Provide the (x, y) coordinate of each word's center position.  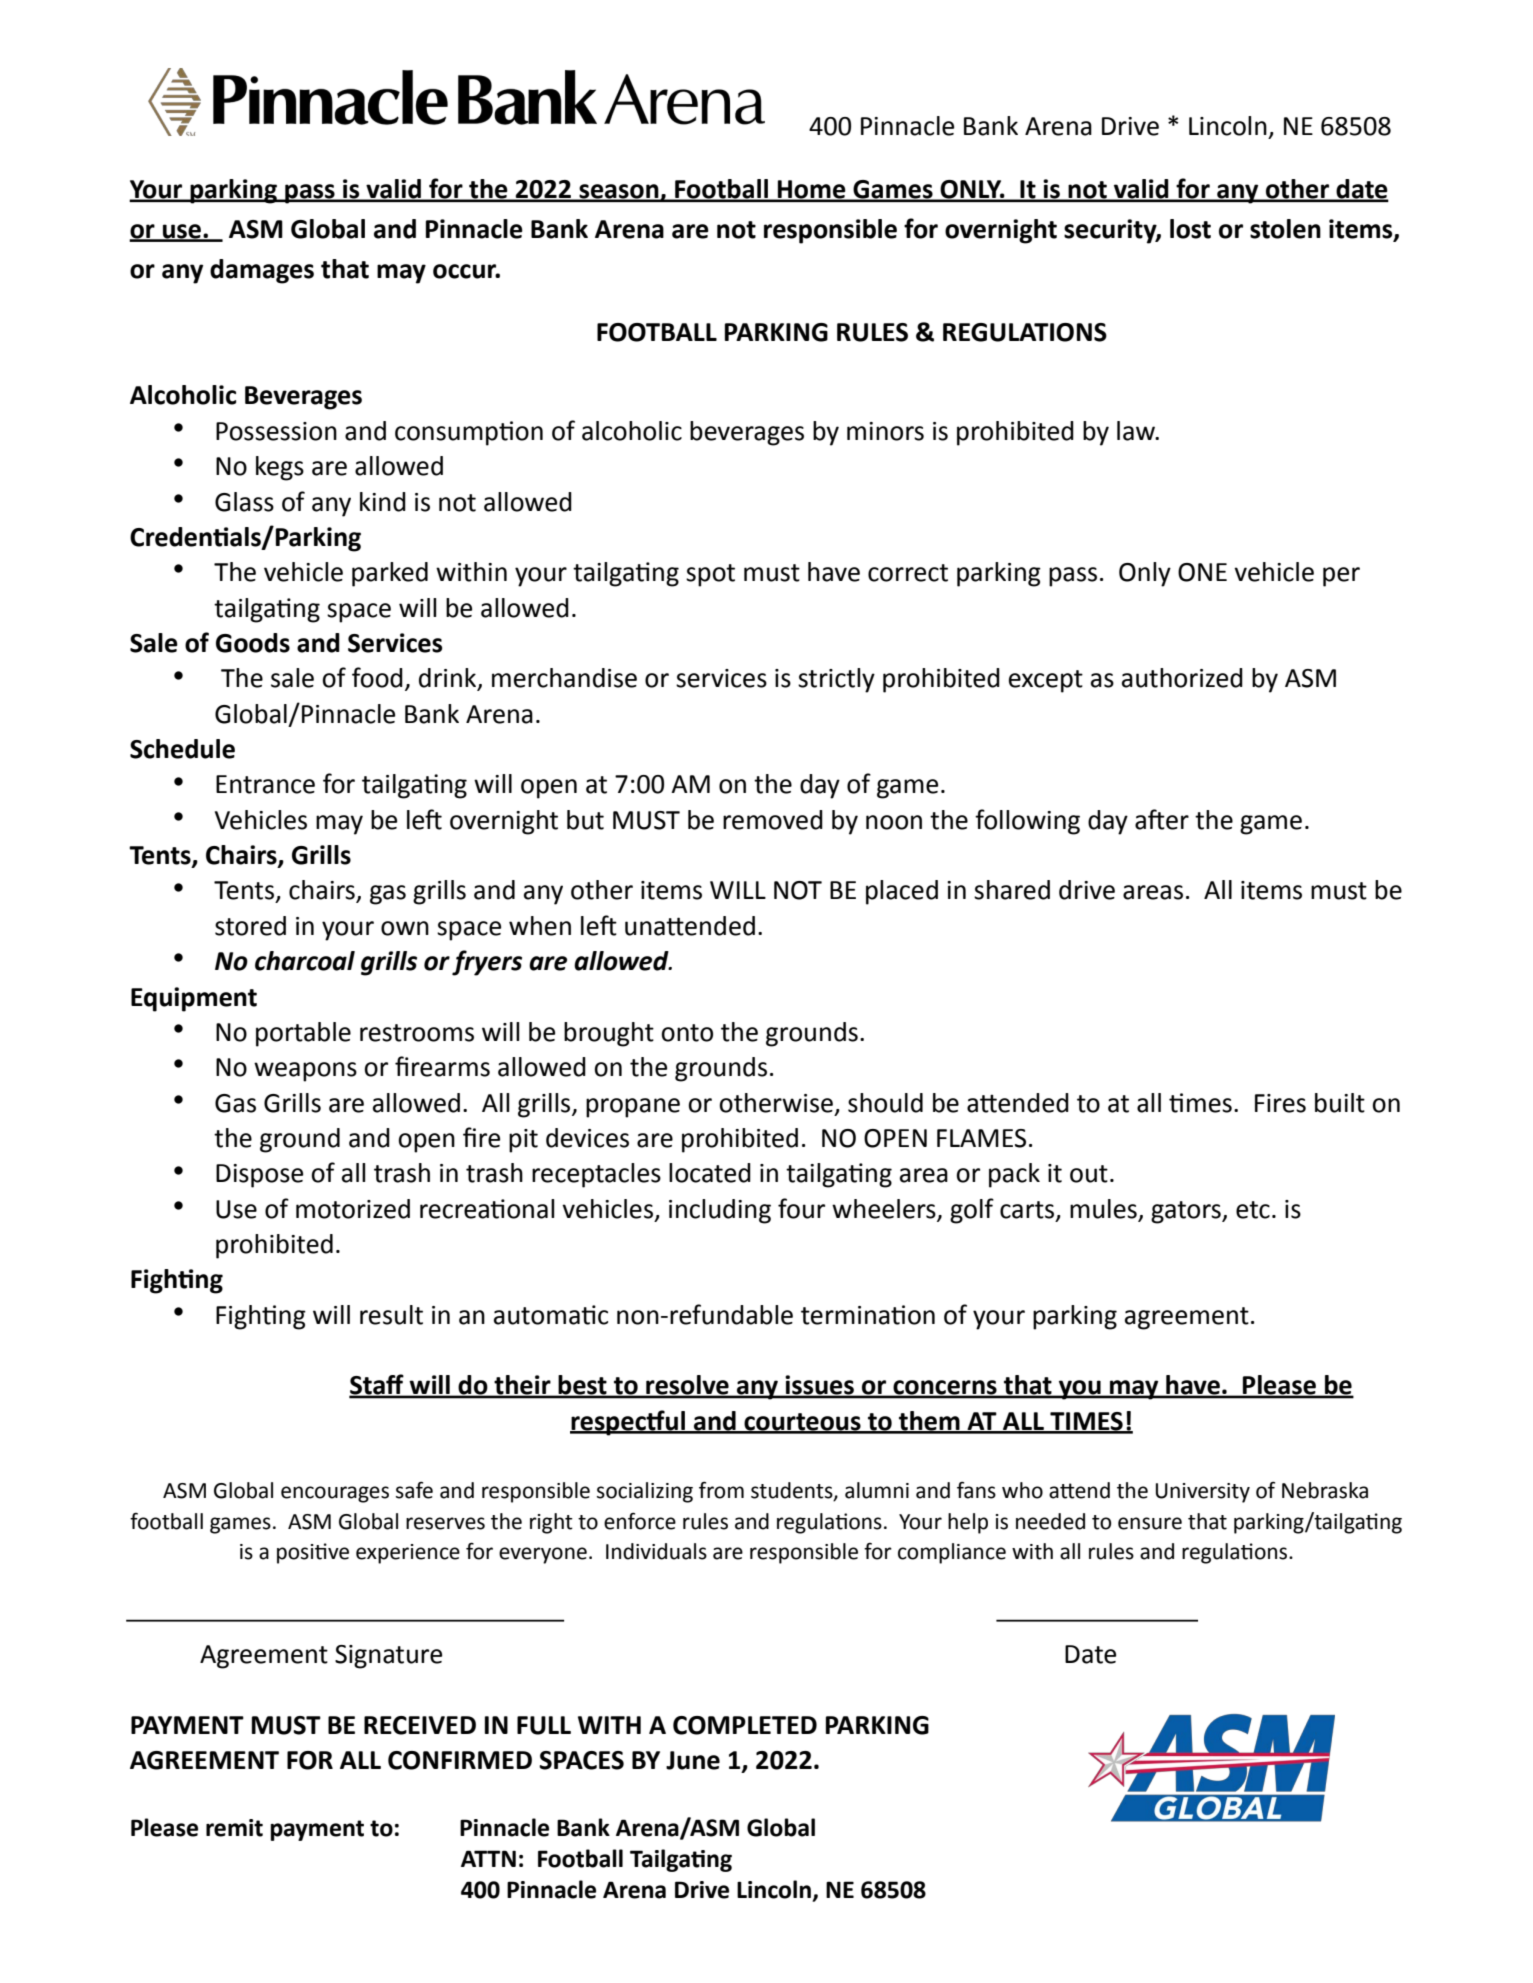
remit (234, 1828)
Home (812, 190)
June (693, 1760)
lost (1190, 229)
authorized (1182, 678)
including (720, 1211)
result (391, 1315)
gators (1187, 1212)
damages (262, 271)
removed (773, 820)
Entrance (265, 784)
